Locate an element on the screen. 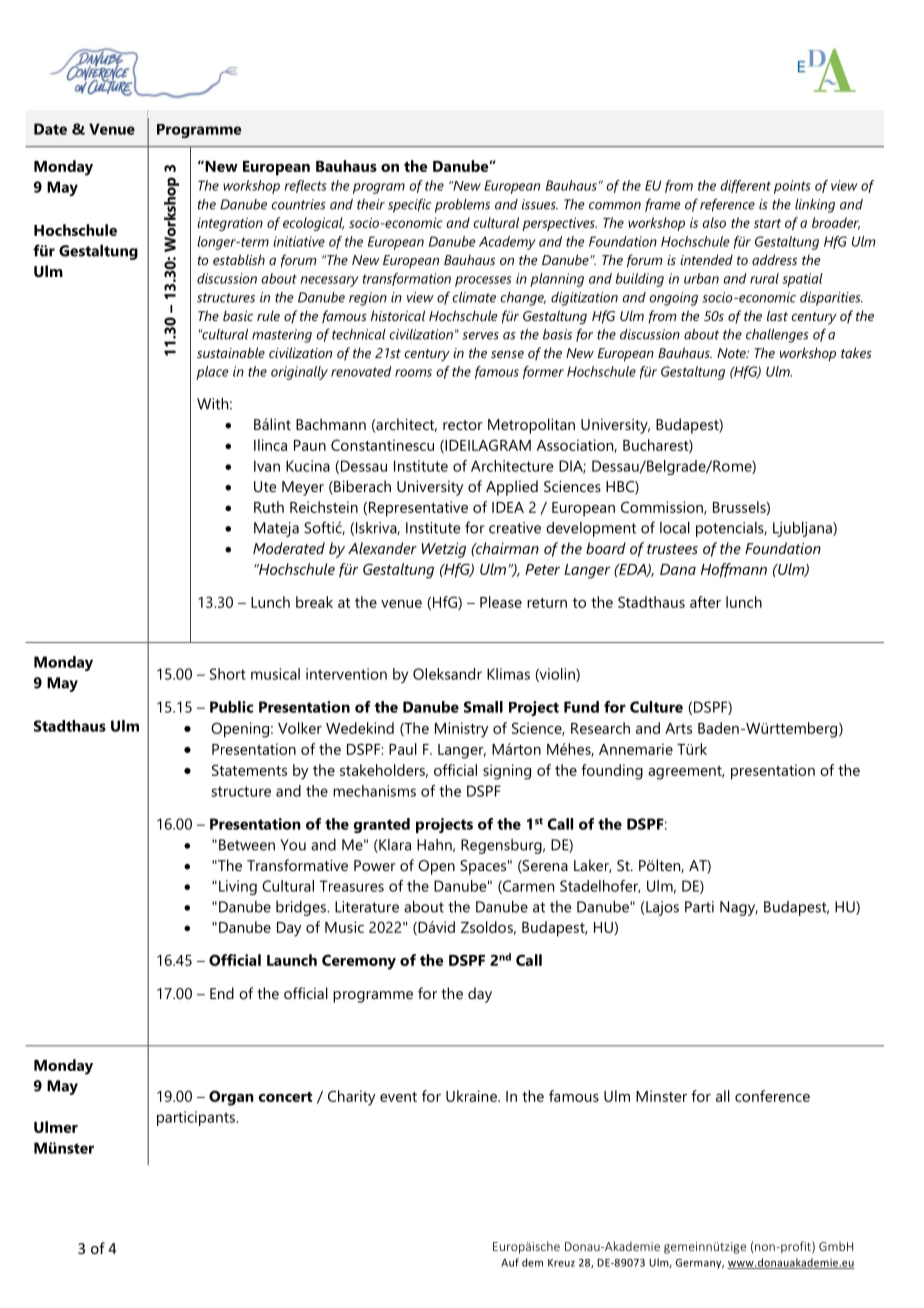 This screenshot has height=1308, width=924. problems is located at coordinates (462, 206).
